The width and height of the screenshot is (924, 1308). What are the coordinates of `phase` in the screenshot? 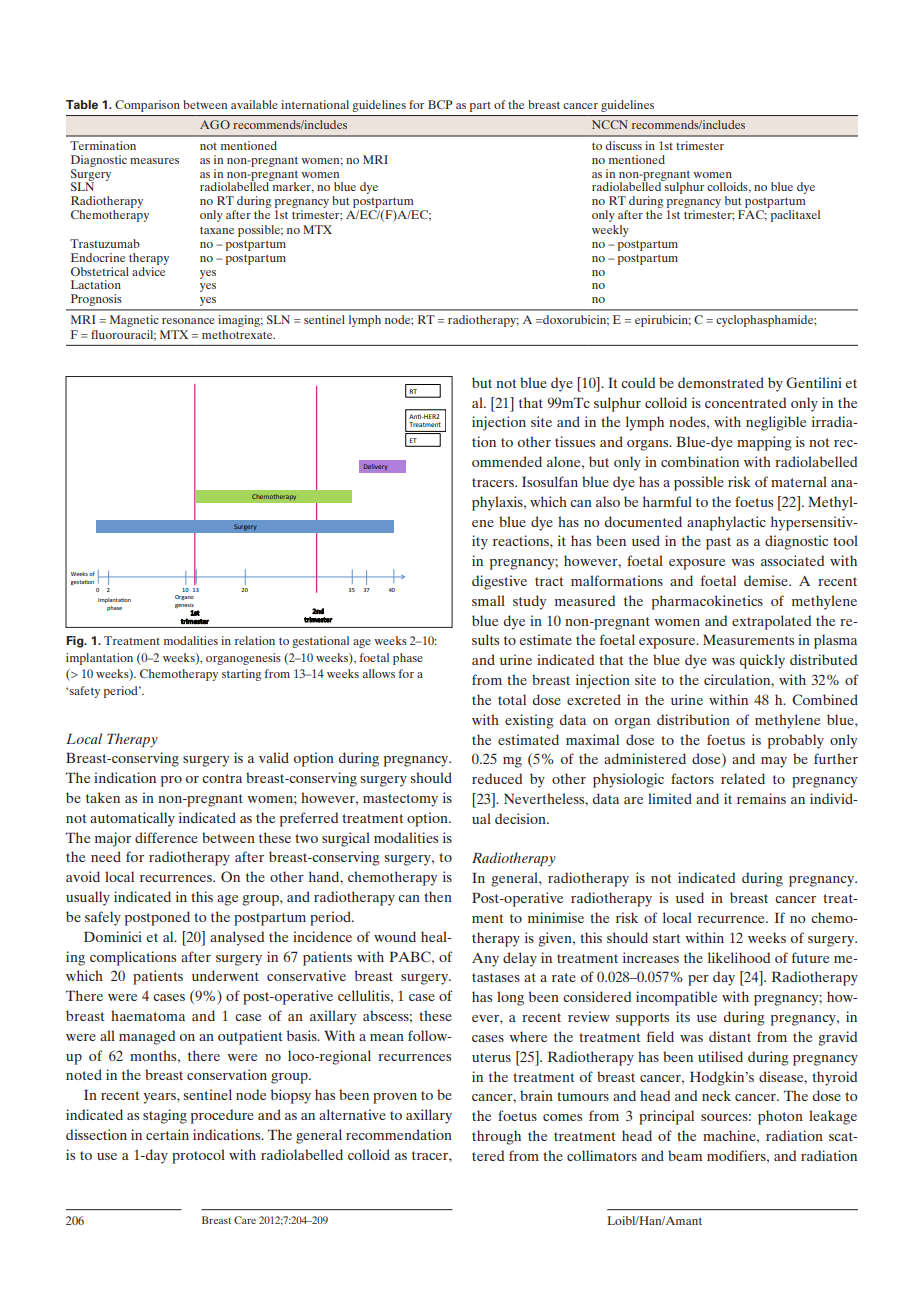 It's located at (408, 659).
